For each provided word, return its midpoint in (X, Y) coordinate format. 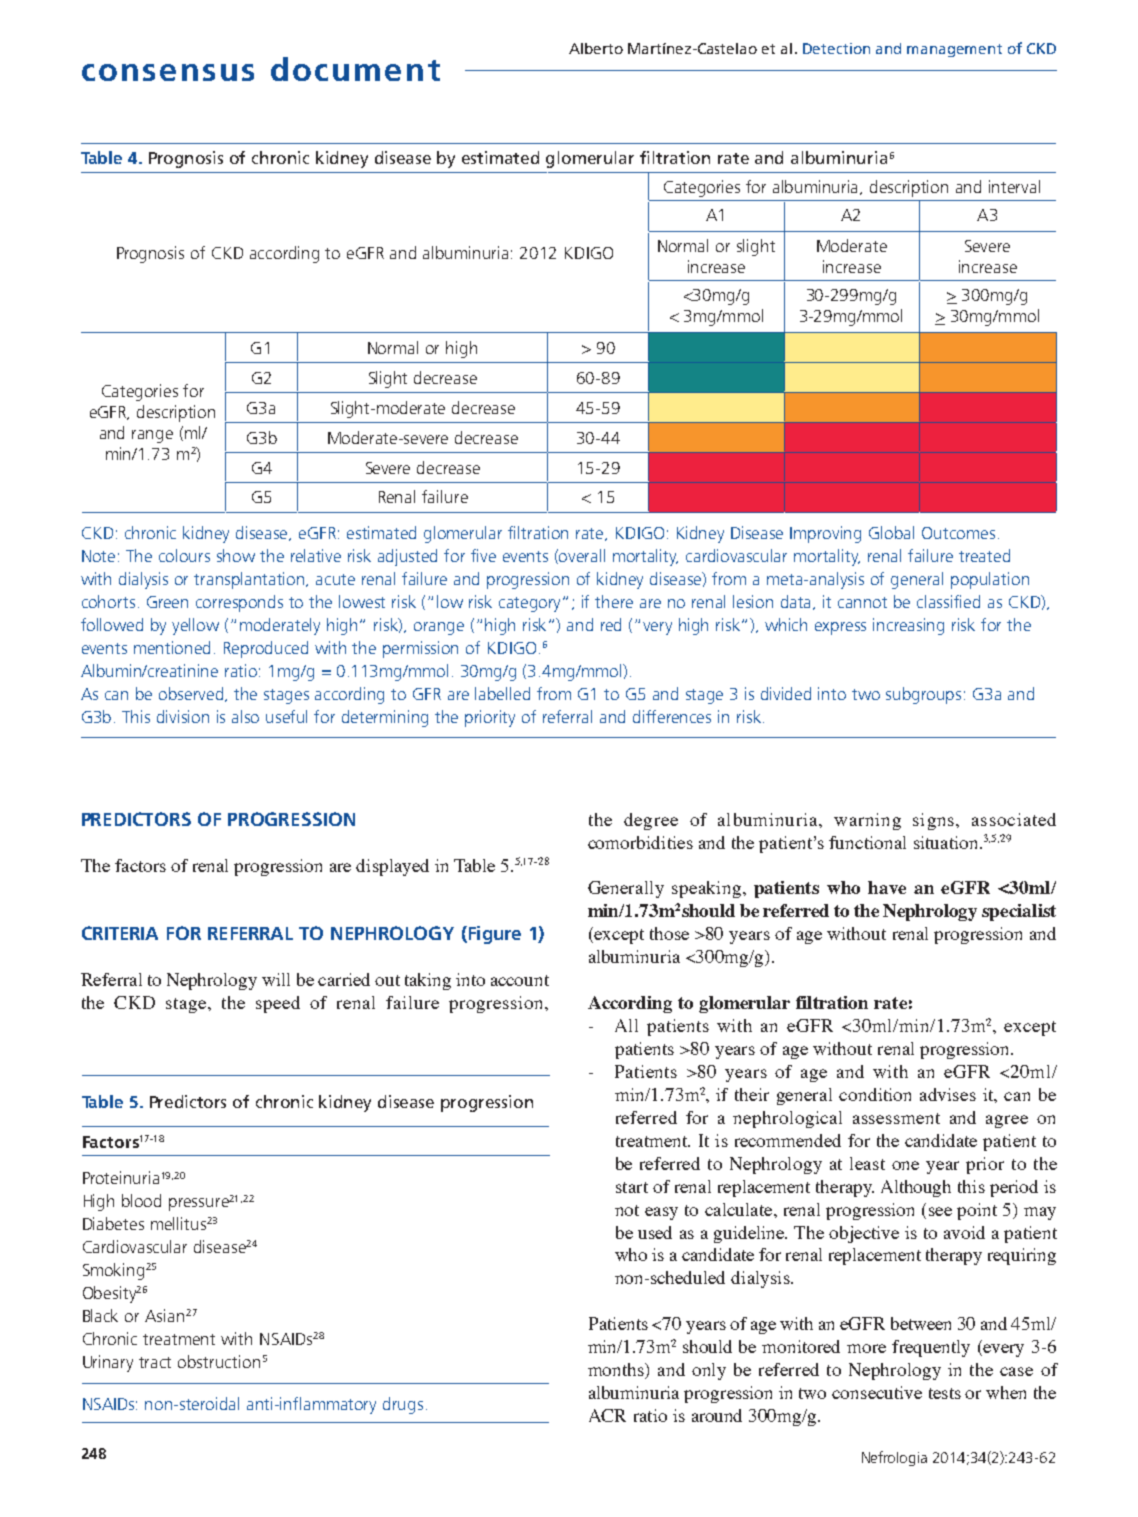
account (520, 980)
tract (155, 1362)
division (183, 716)
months (617, 1371)
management (954, 50)
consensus (168, 72)
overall (582, 555)
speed (278, 1004)
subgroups (923, 695)
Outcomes (958, 533)
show (236, 555)
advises (948, 1094)
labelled (502, 693)
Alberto (596, 48)
